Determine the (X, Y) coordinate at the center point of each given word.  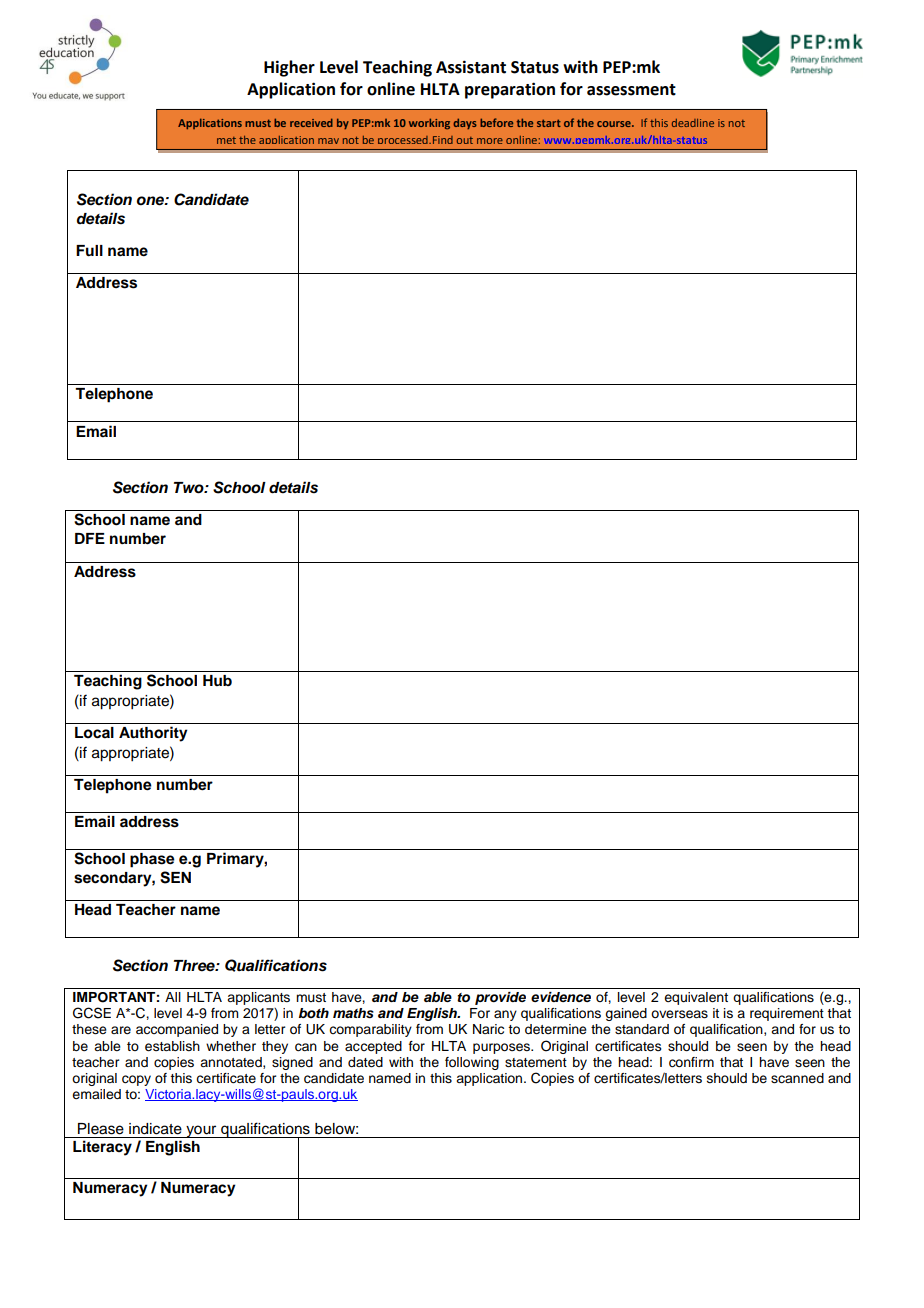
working (429, 124)
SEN (175, 877)
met (226, 140)
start (549, 123)
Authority (153, 734)
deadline (693, 123)
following (472, 1063)
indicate (155, 1129)
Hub (217, 680)
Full (89, 251)
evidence (561, 997)
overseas (679, 1014)
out (465, 140)
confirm (691, 1062)
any (505, 1015)
